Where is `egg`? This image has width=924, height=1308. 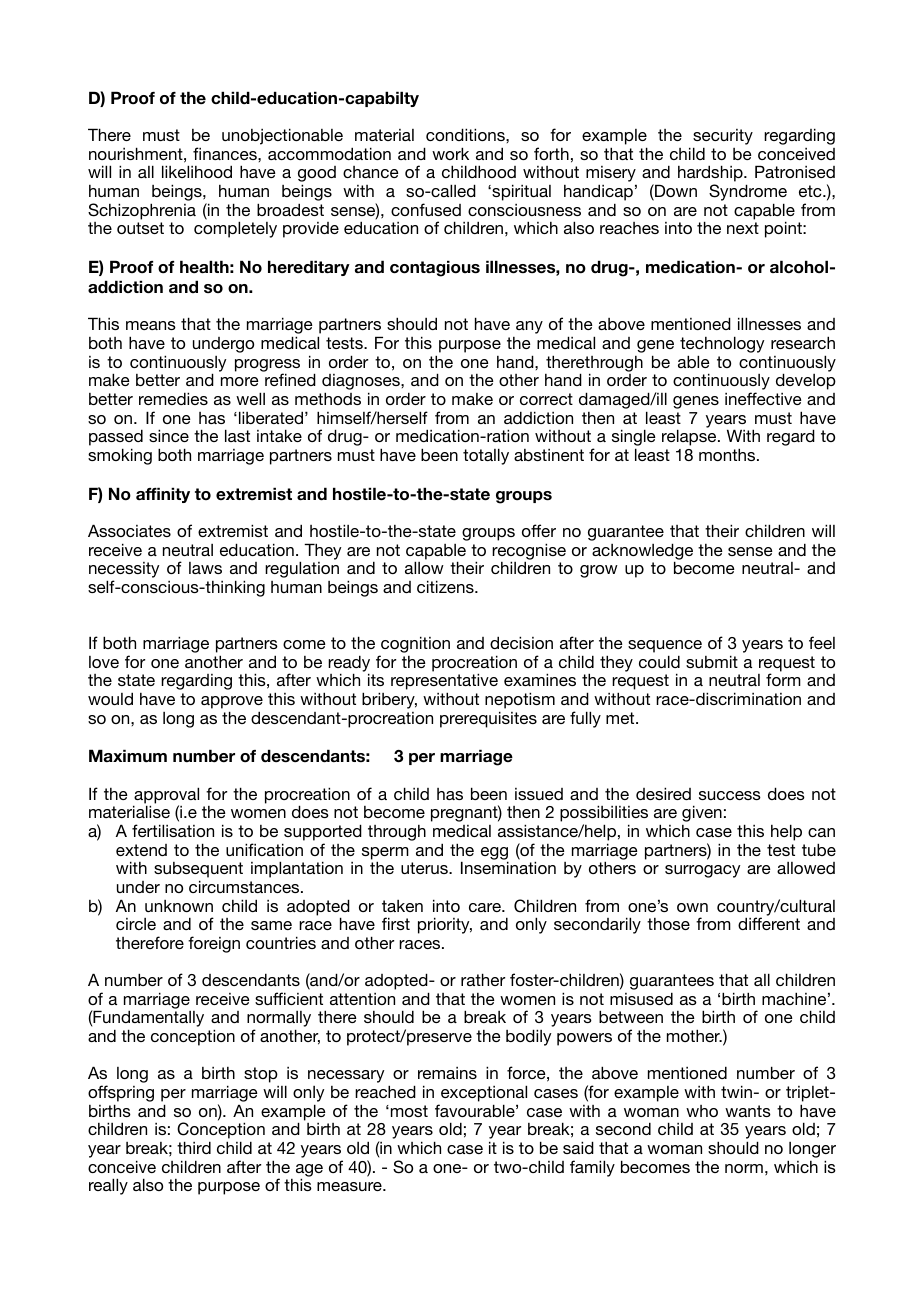
egg is located at coordinates (494, 854).
